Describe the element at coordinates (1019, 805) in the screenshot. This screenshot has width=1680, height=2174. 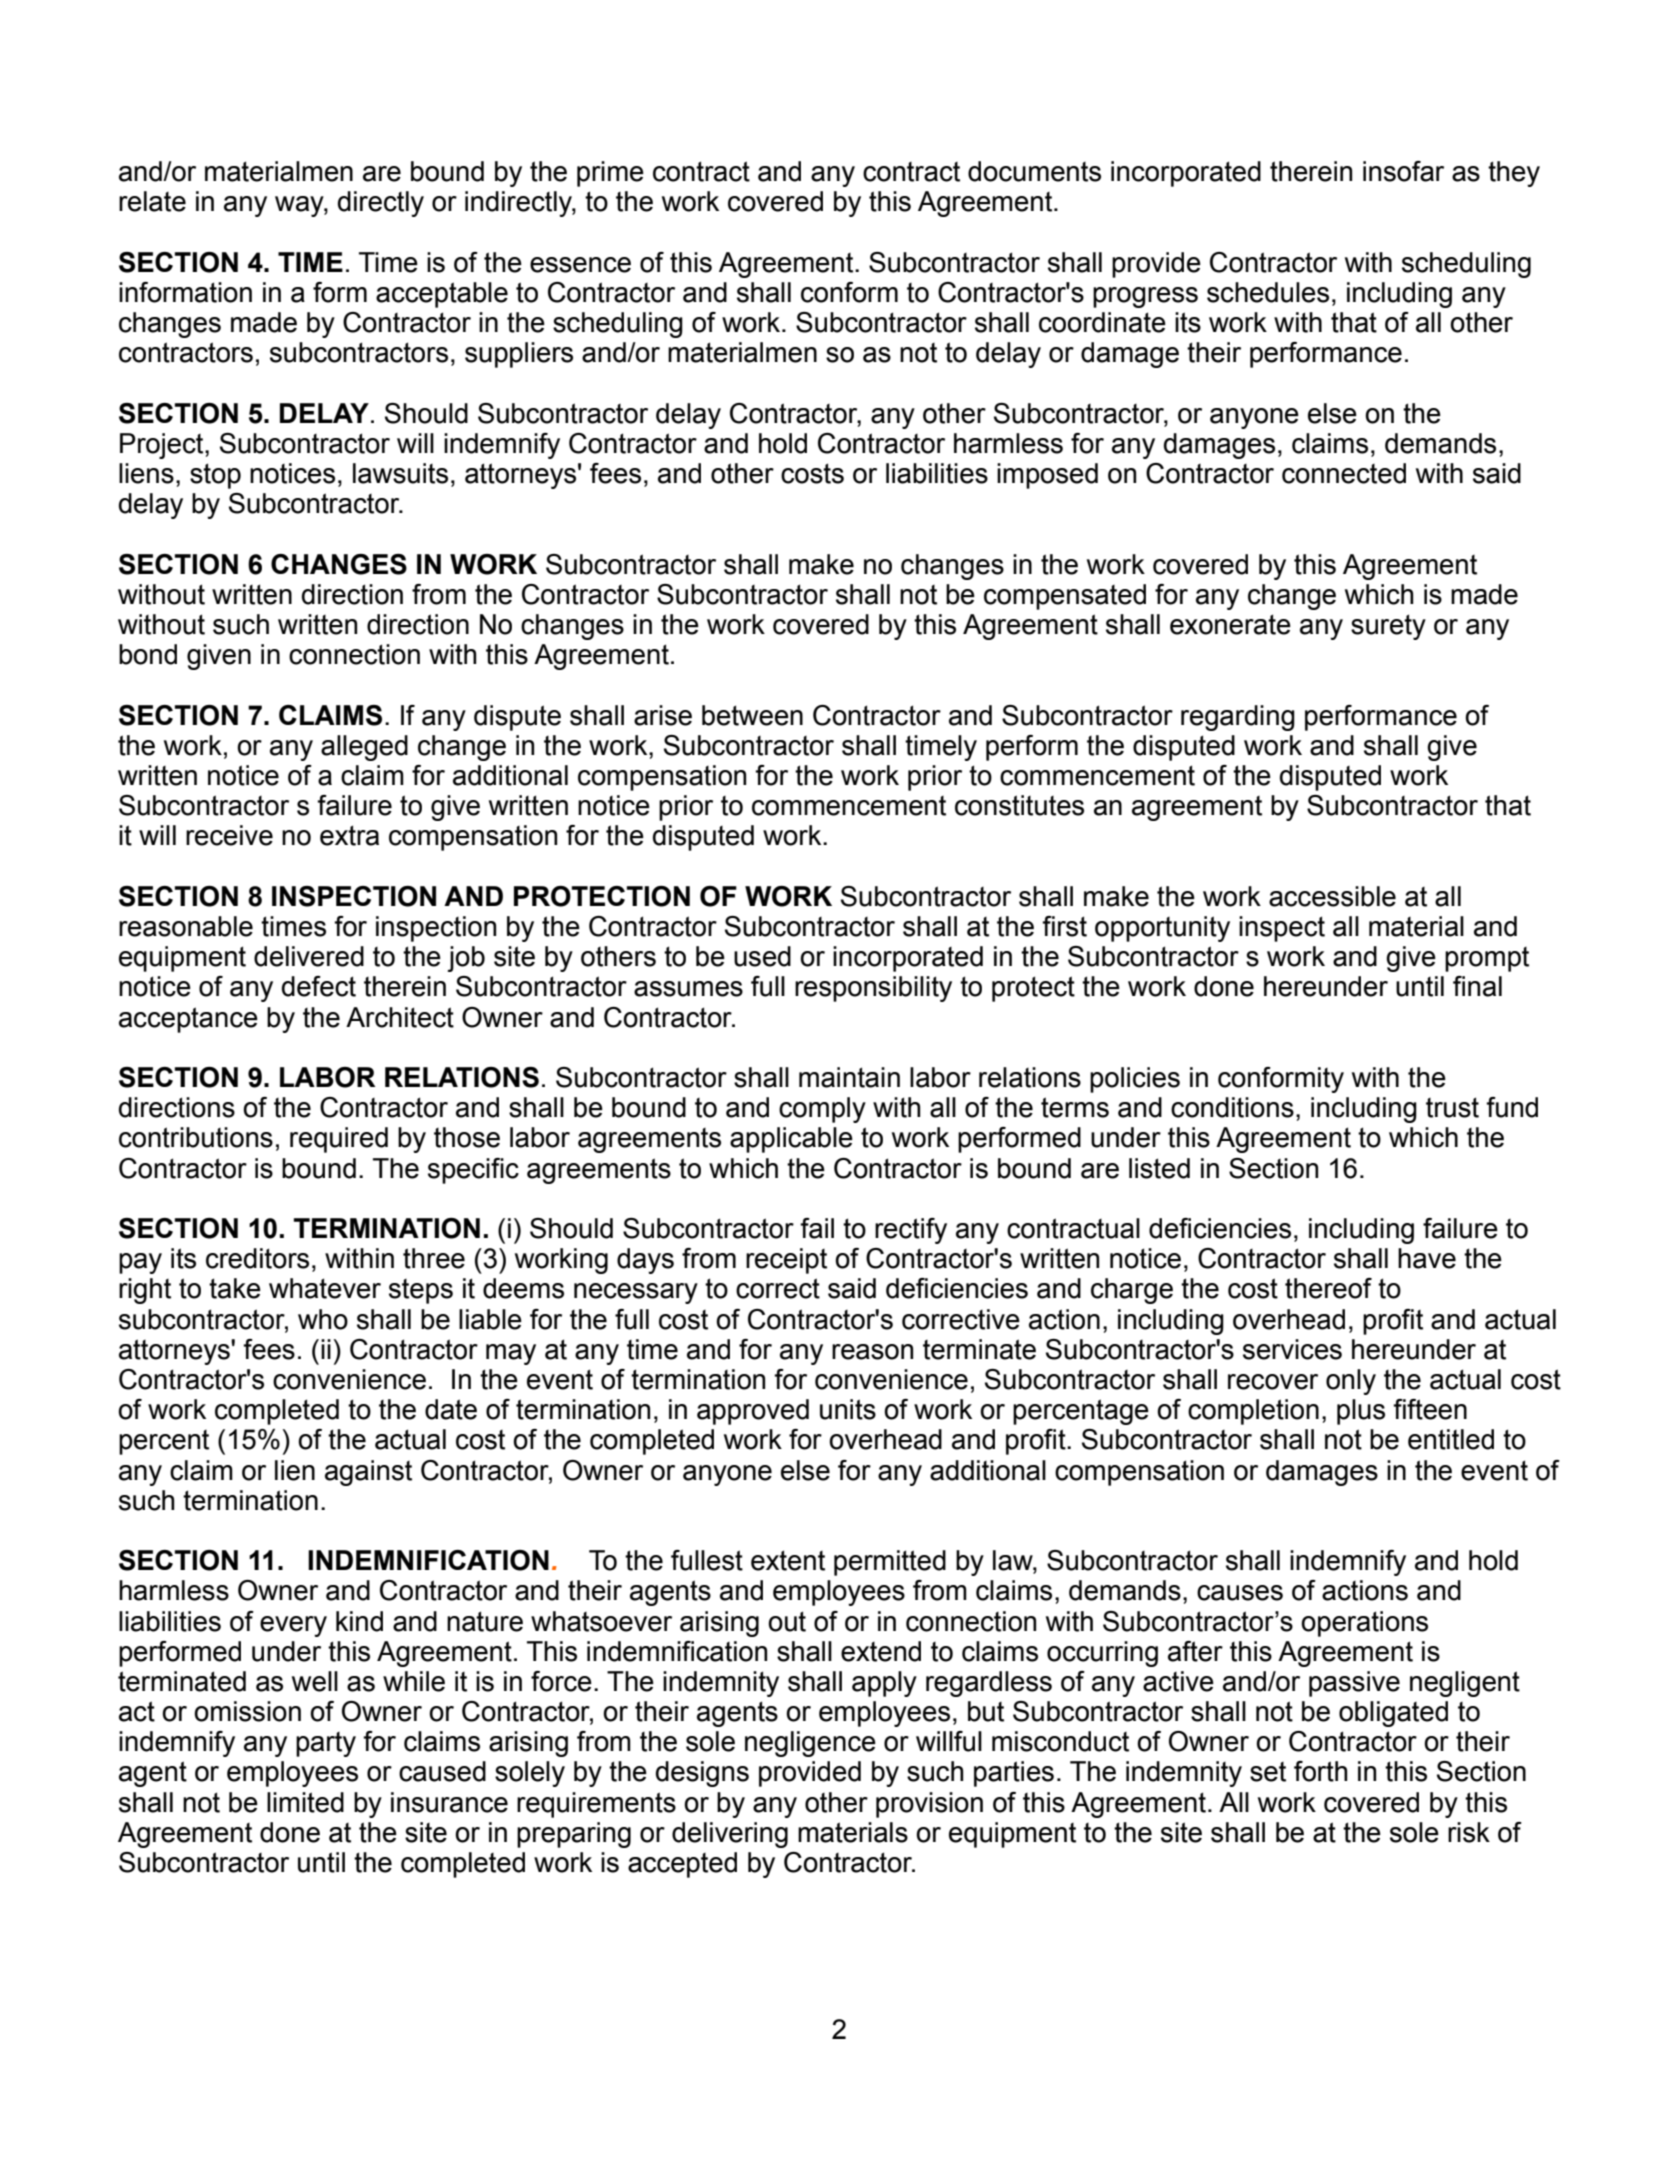
I see `constitutes` at that location.
